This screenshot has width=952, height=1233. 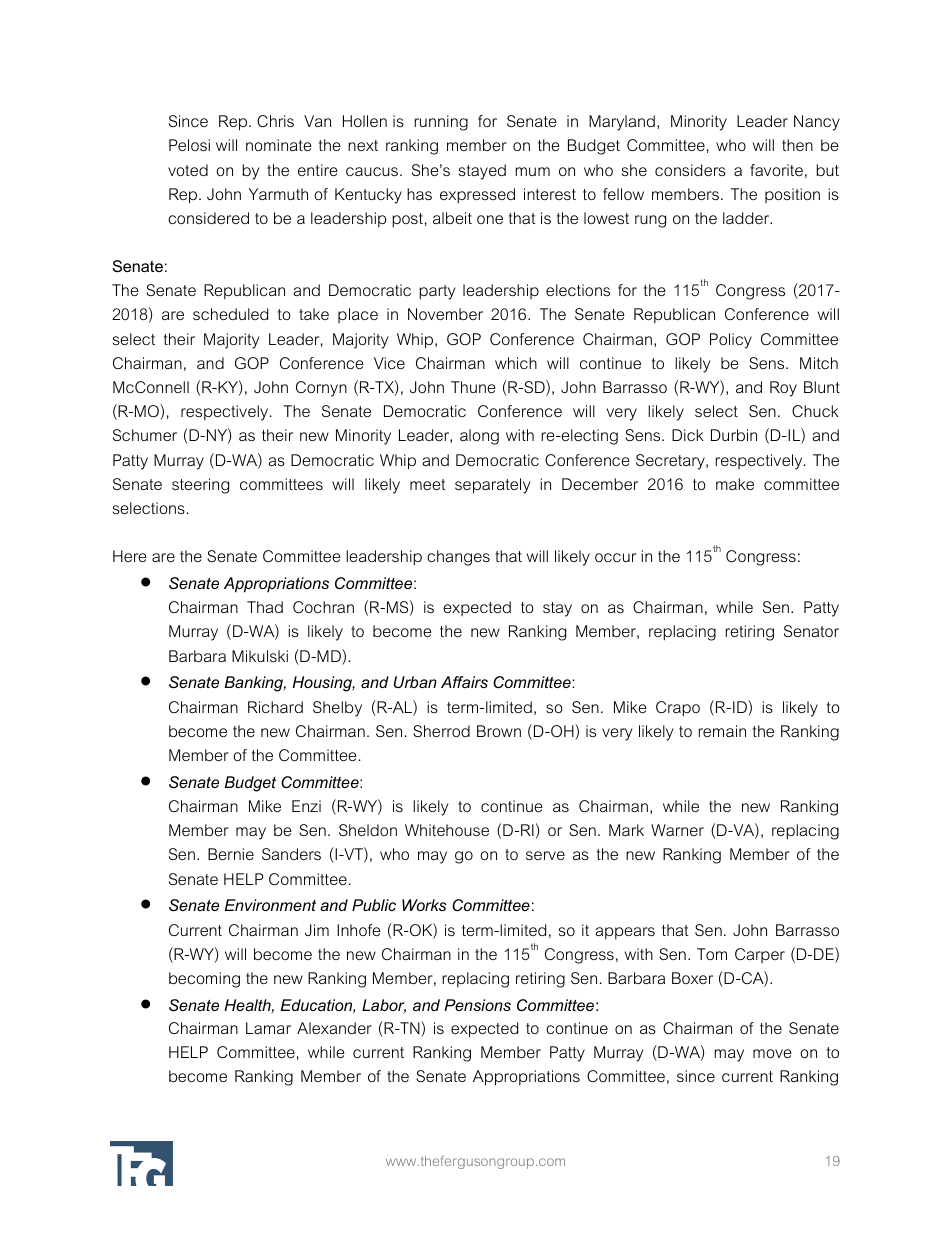 What do you see at coordinates (722, 731) in the screenshot?
I see `remain` at bounding box center [722, 731].
